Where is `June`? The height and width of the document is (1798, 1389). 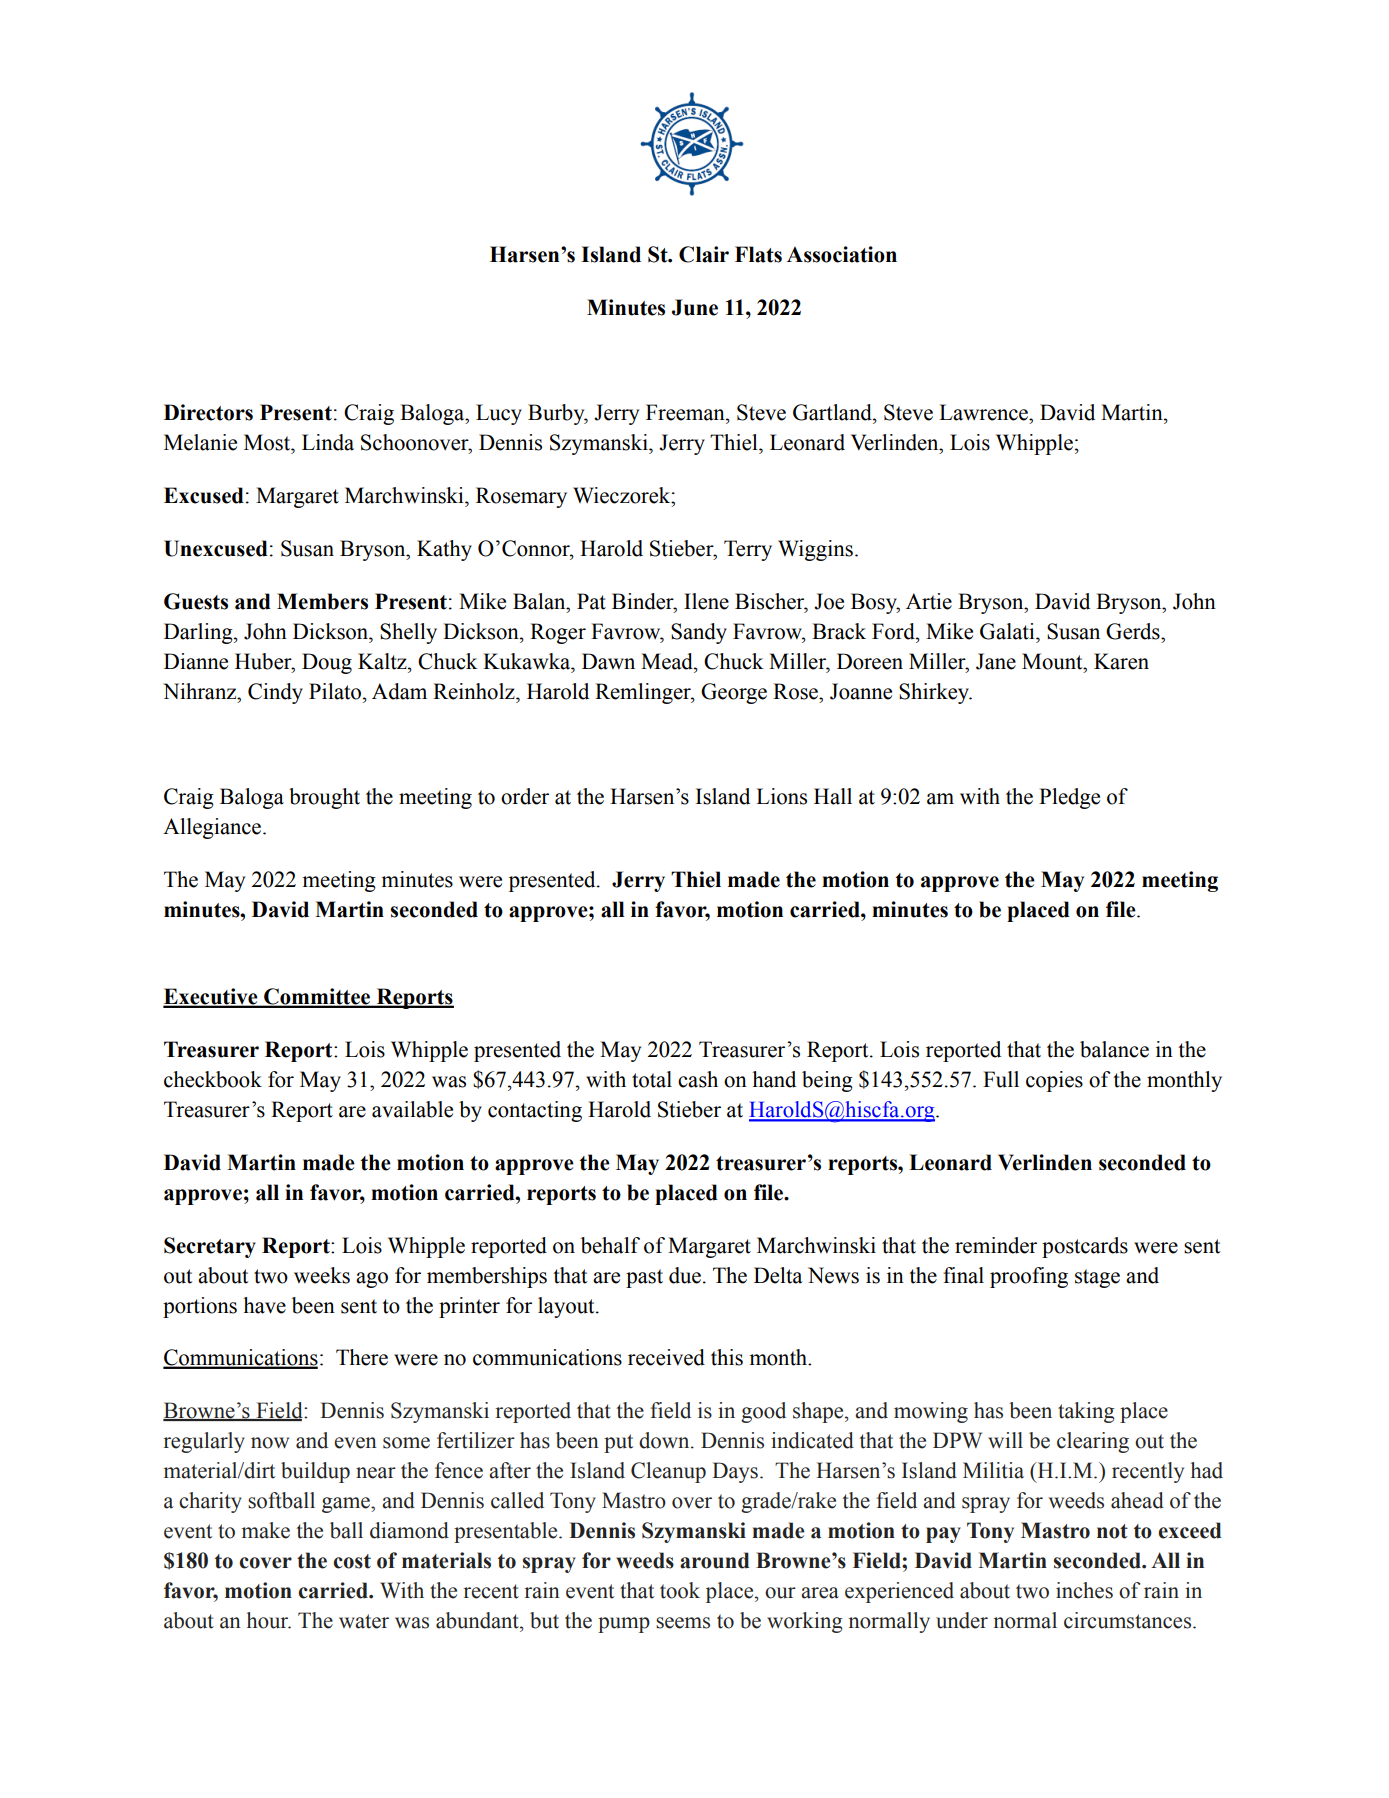 June is located at coordinates (695, 307).
